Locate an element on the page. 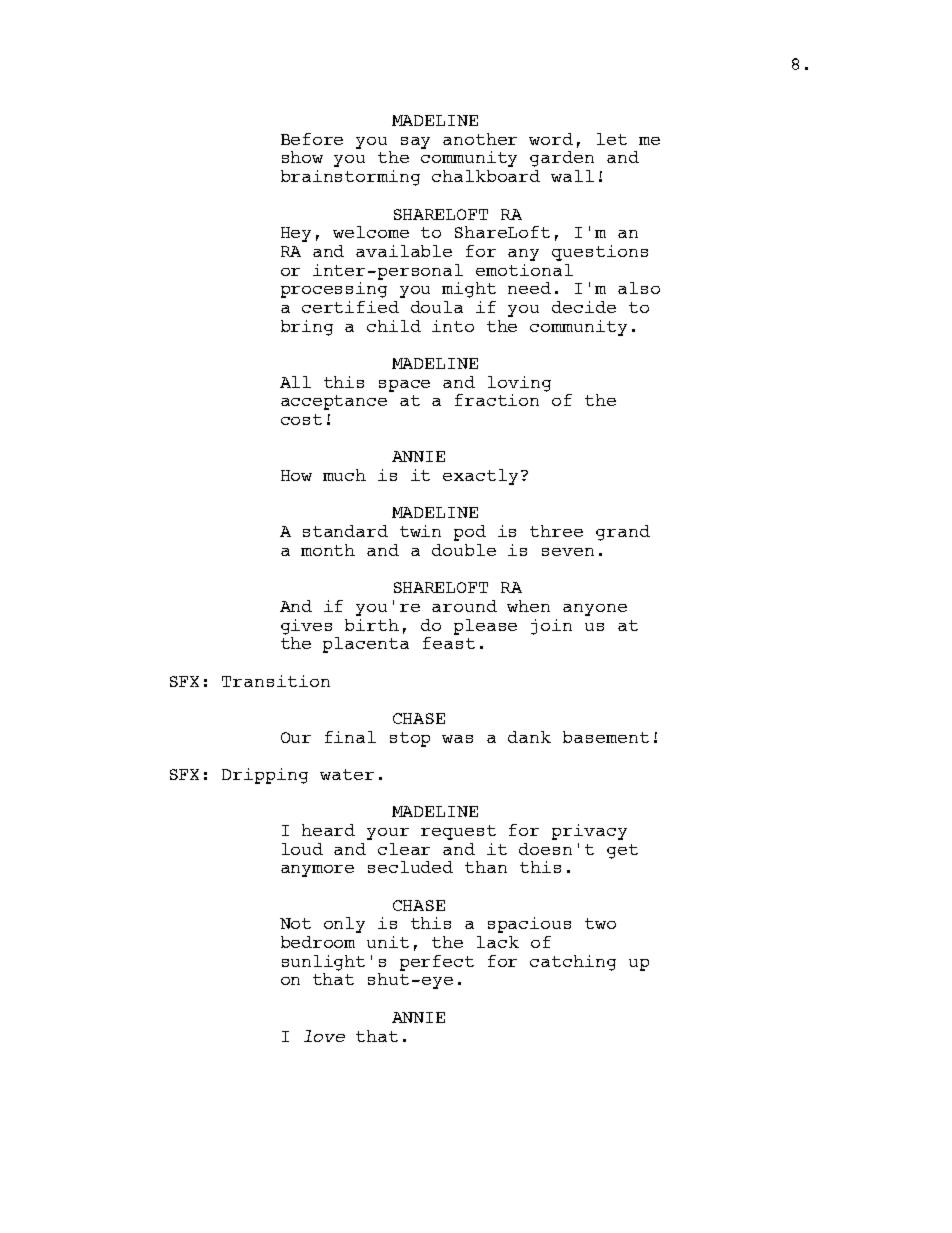 This page has width=952, height=1233. anyone is located at coordinates (595, 610).
